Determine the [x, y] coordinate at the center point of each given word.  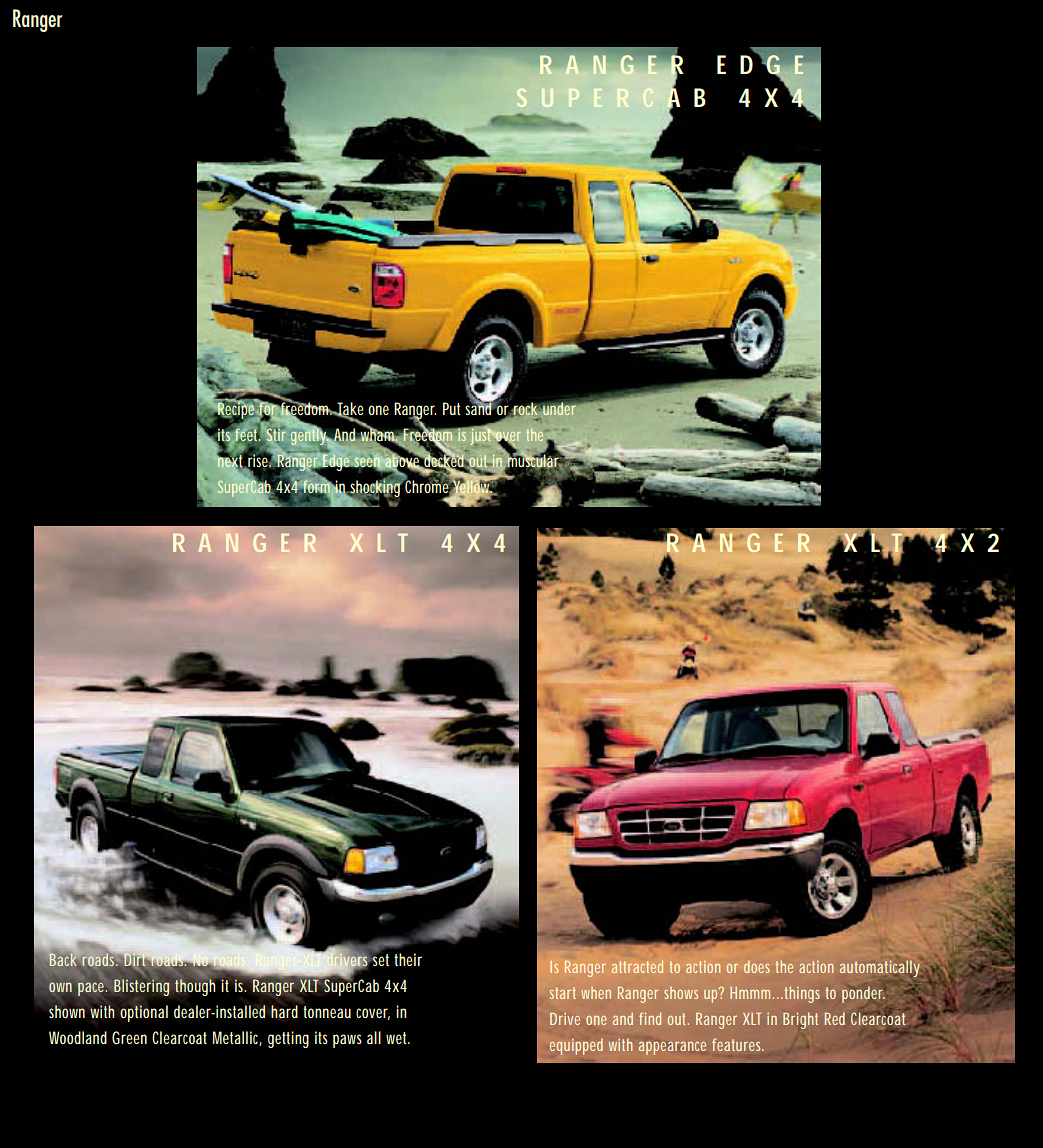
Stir [276, 435]
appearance [672, 1048]
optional [144, 1013]
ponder [863, 995]
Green [129, 1037]
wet [398, 1038]
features [737, 1044]
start [563, 993]
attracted [637, 966]
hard [284, 1011]
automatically [881, 969]
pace [92, 989]
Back [64, 958]
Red [835, 1018]
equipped [576, 1047]
